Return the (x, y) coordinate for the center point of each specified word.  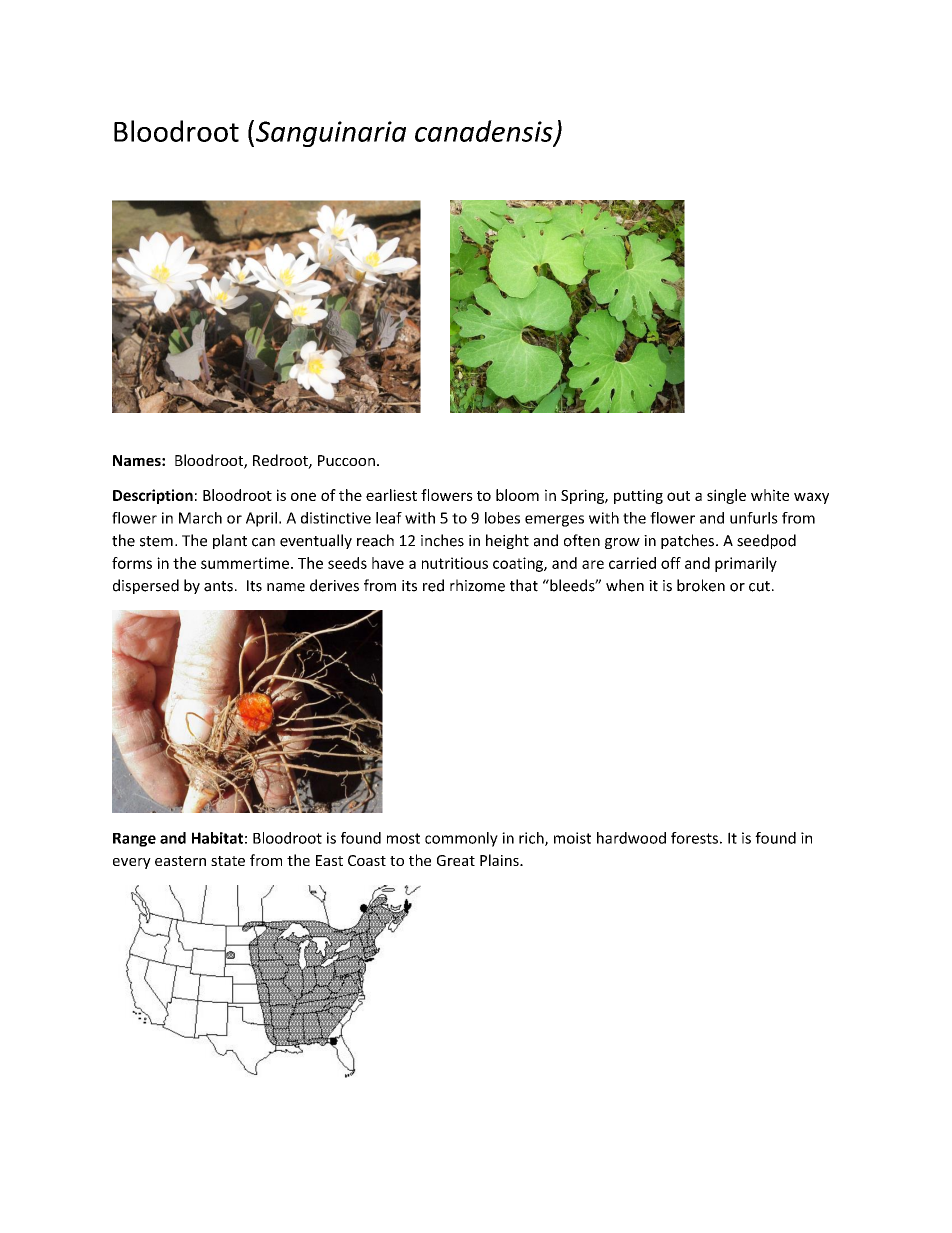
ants (218, 586)
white (770, 495)
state (228, 861)
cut (759, 586)
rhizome (477, 585)
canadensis (485, 132)
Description (153, 496)
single (726, 496)
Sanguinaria (331, 134)
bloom (517, 495)
